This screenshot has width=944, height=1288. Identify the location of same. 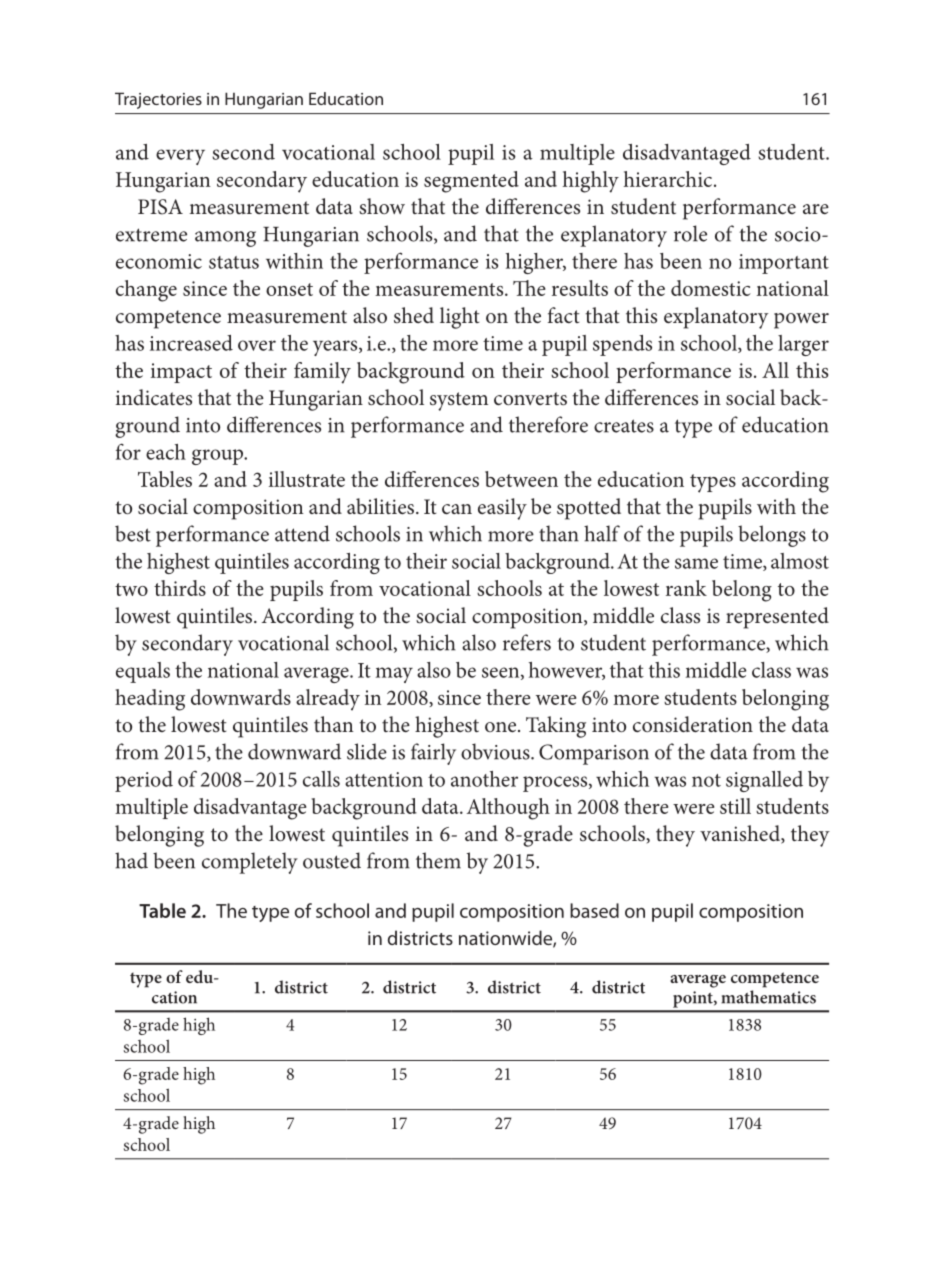
(696, 563).
